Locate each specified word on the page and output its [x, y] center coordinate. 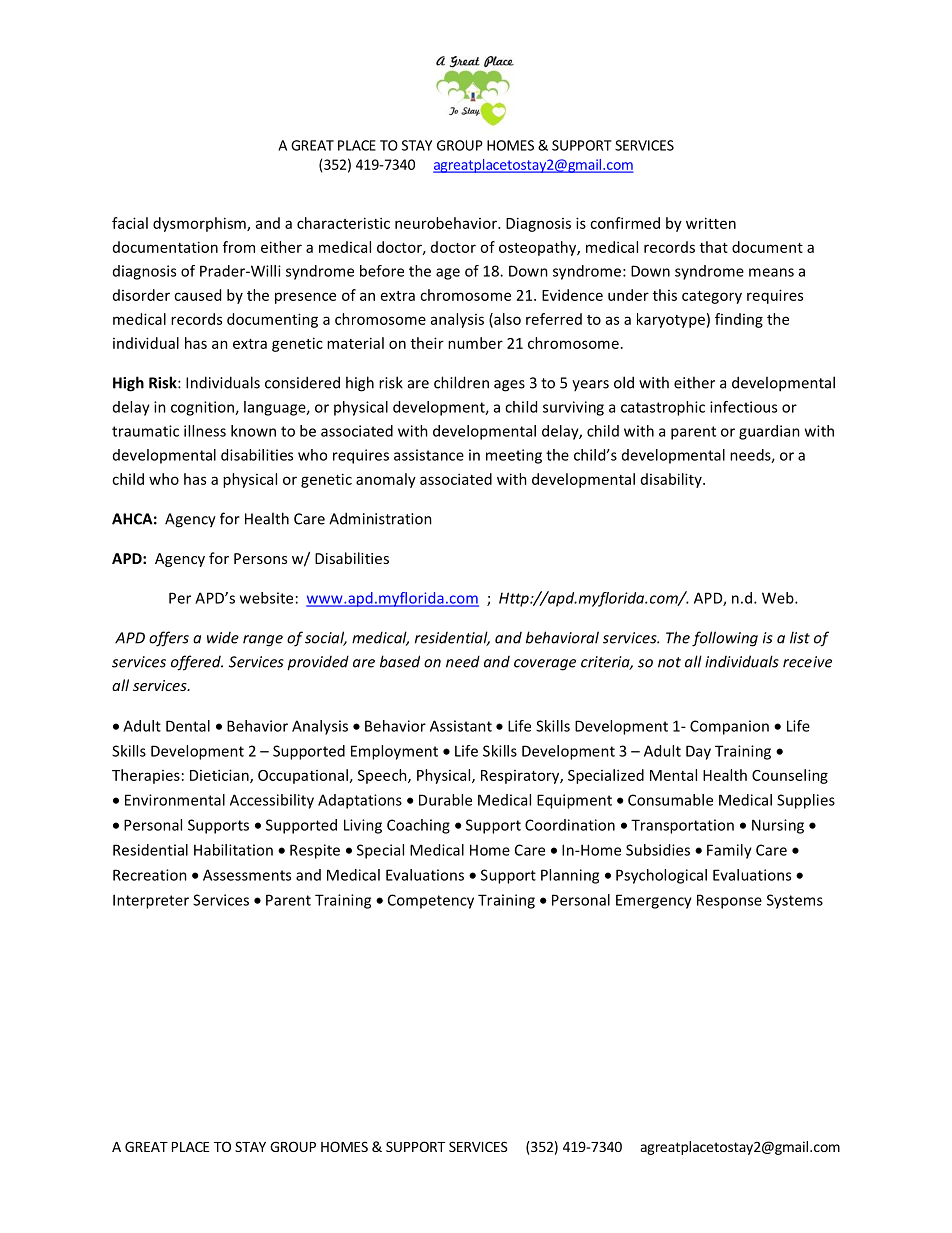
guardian [769, 432]
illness [205, 431]
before [382, 271]
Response [729, 901]
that [714, 247]
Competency [431, 901]
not [669, 662]
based [400, 661]
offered [197, 663]
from [239, 247]
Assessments [247, 875]
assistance [429, 455]
